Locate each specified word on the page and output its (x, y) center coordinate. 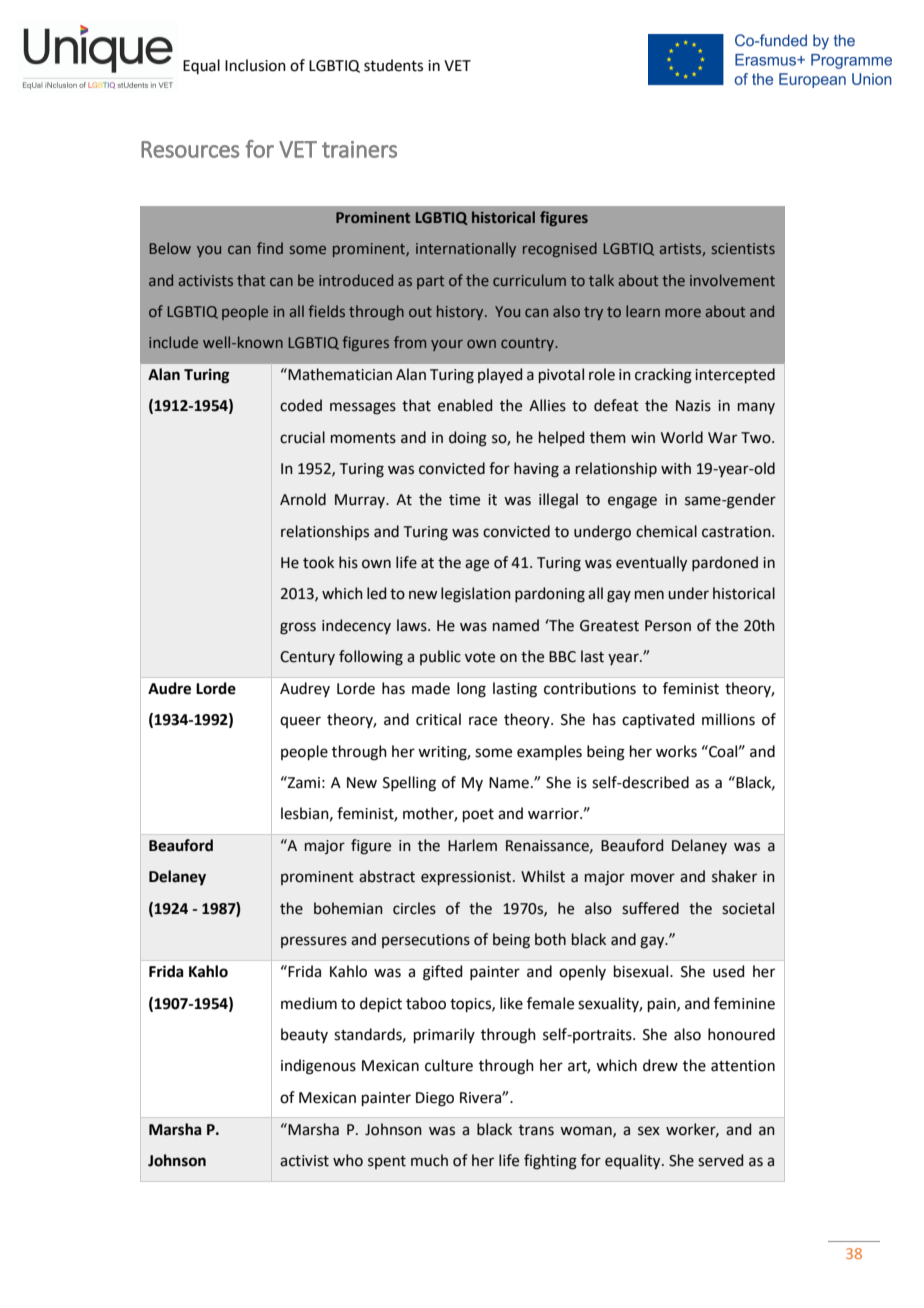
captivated (658, 720)
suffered (650, 908)
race (483, 721)
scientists (743, 248)
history (461, 312)
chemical (666, 531)
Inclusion (255, 65)
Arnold (303, 499)
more (683, 312)
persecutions (426, 941)
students (393, 65)
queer (300, 722)
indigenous (318, 1067)
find (270, 248)
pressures (314, 942)
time (464, 500)
